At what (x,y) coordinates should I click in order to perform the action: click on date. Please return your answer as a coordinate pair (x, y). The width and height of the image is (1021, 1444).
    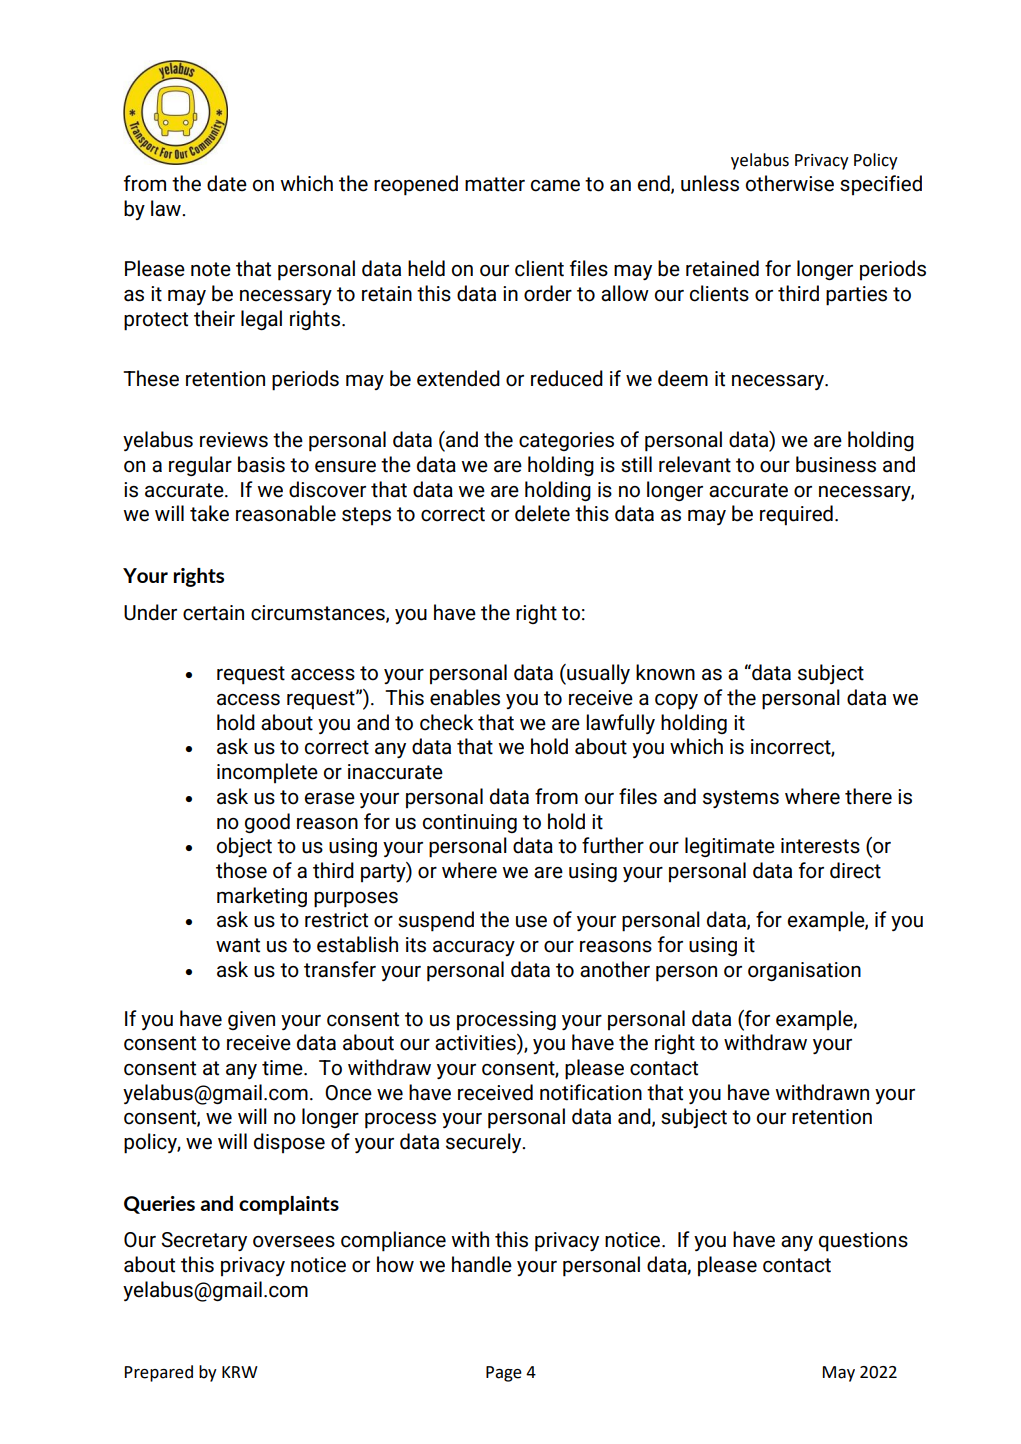
    Looking at the image, I should click on (227, 183).
